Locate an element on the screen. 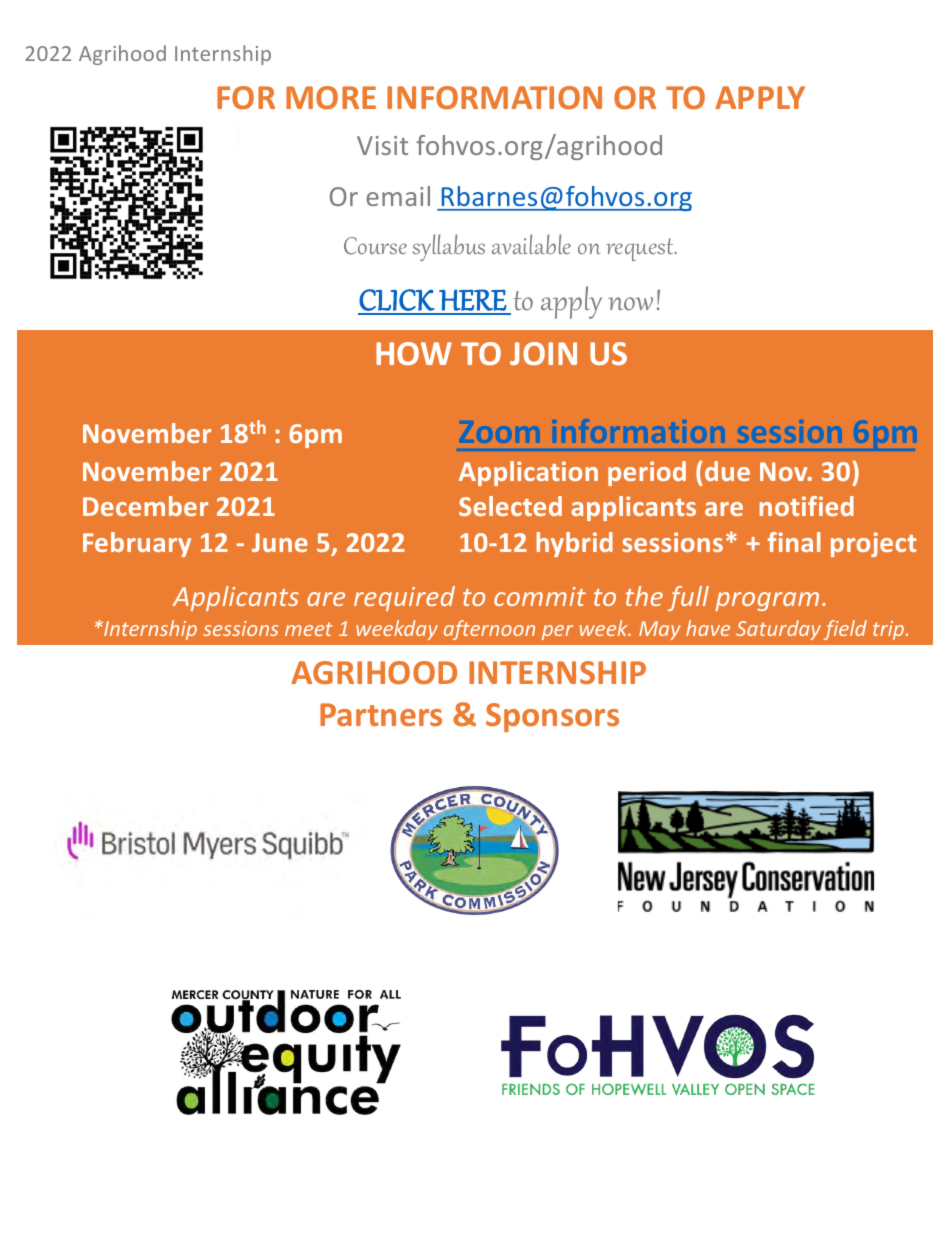  Selected is located at coordinates (510, 506).
